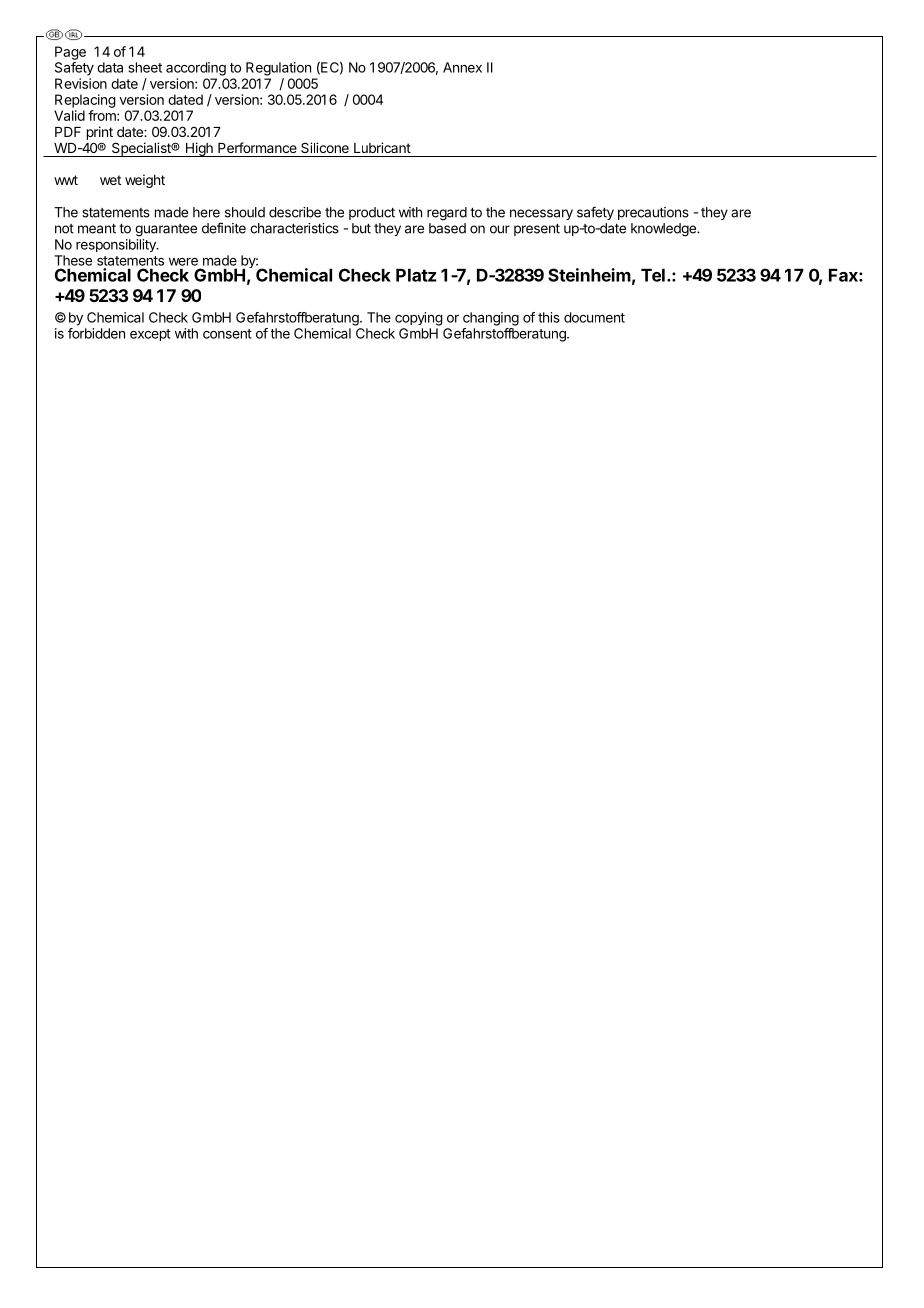 The width and height of the document is (924, 1308). I want to click on Silicone, so click(325, 147).
